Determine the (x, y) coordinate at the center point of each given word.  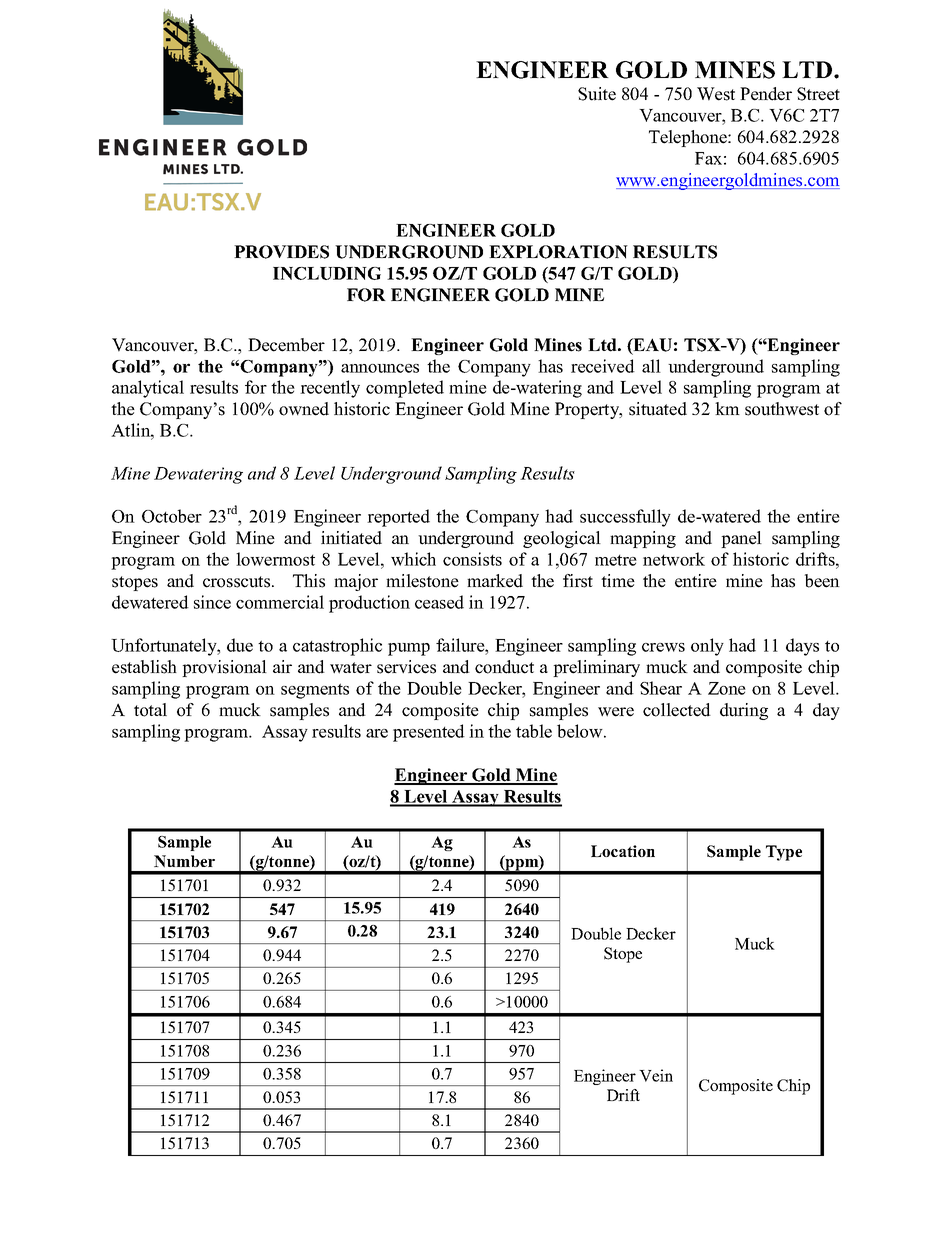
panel (741, 539)
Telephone (689, 138)
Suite (597, 94)
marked (495, 581)
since (212, 602)
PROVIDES (281, 252)
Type (784, 853)
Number (184, 861)
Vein (656, 1075)
